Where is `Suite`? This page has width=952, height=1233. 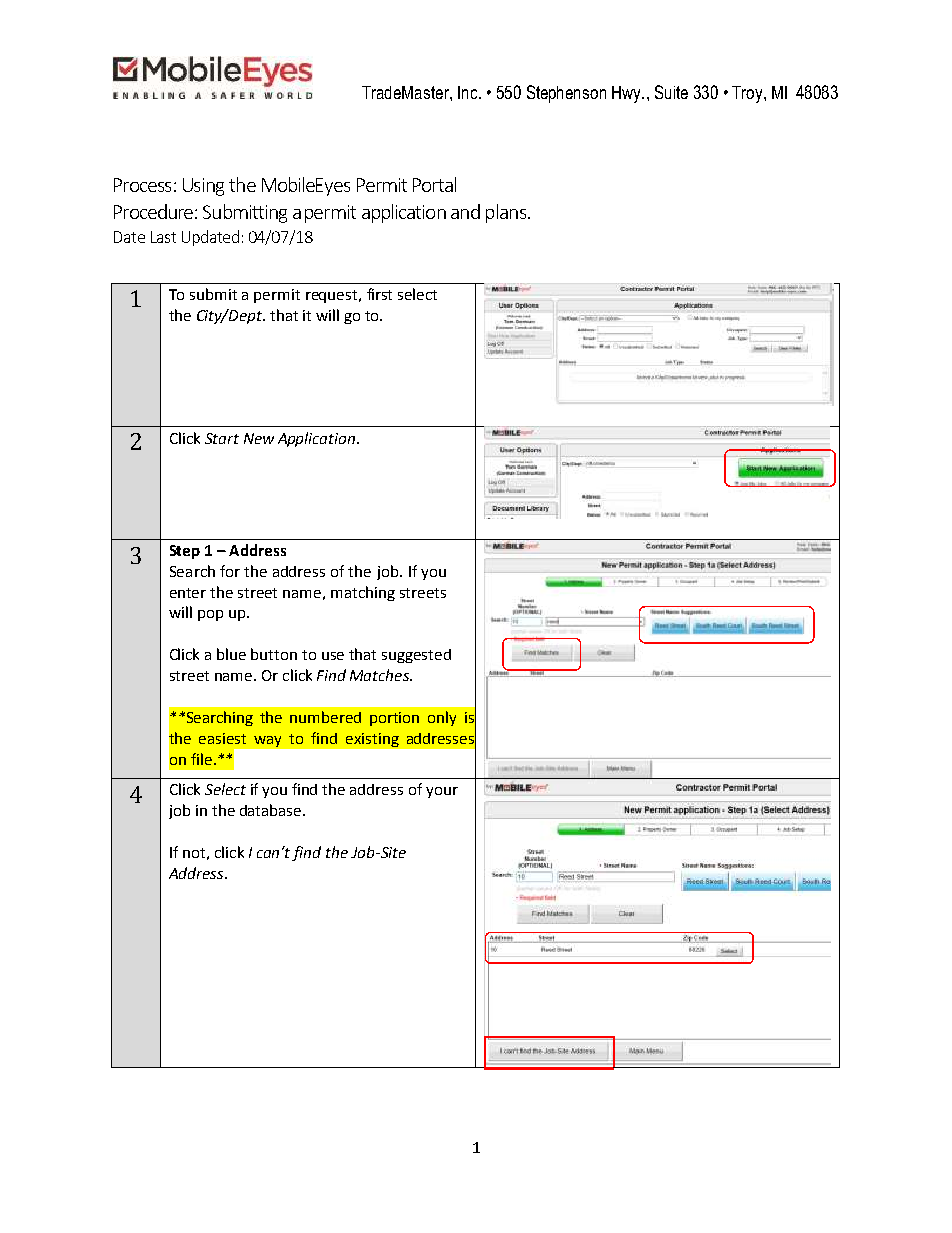
Suite is located at coordinates (671, 92).
